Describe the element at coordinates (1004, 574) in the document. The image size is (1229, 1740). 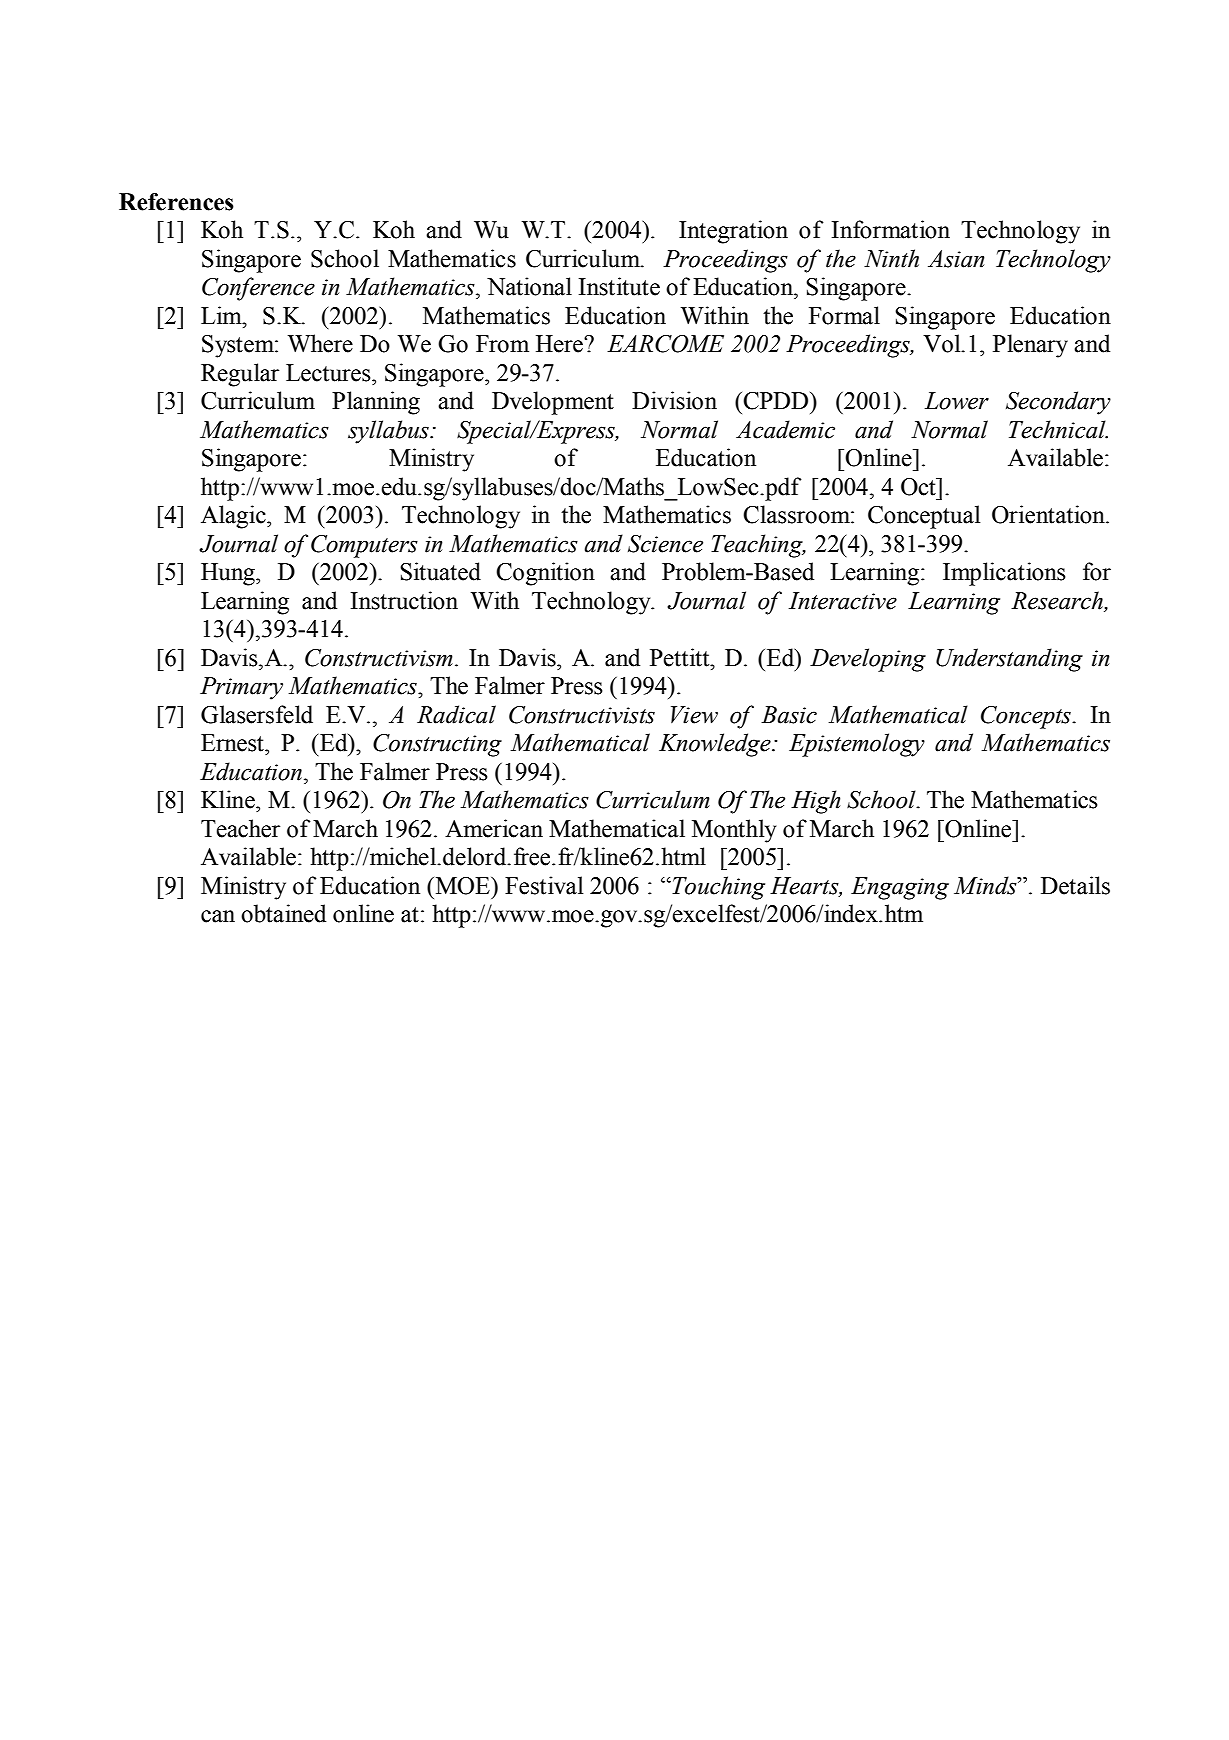
I see `Implications` at that location.
